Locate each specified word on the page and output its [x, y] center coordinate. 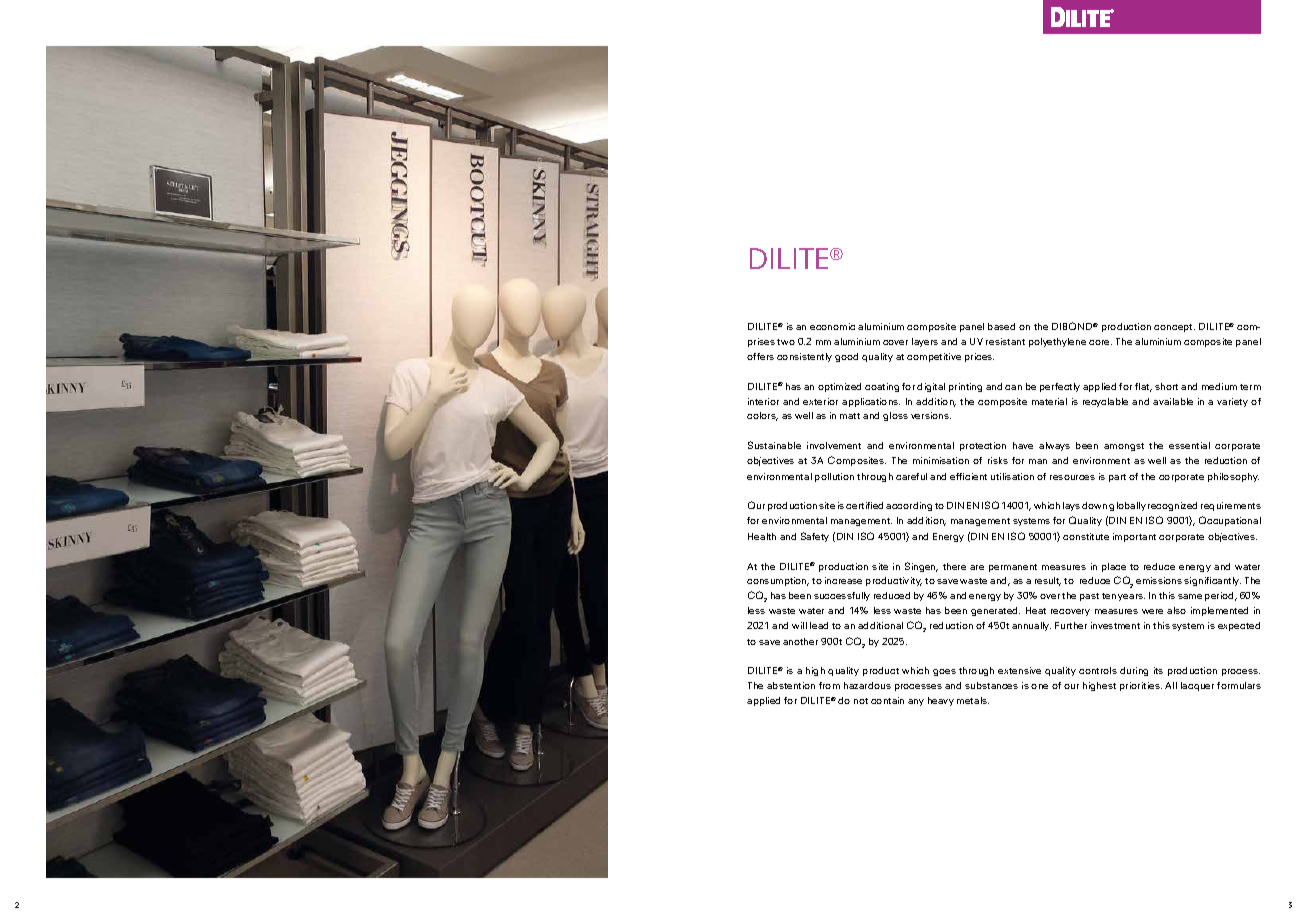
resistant [1005, 341]
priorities [1141, 686]
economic [832, 326]
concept [1174, 328]
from [829, 685]
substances [991, 685]
